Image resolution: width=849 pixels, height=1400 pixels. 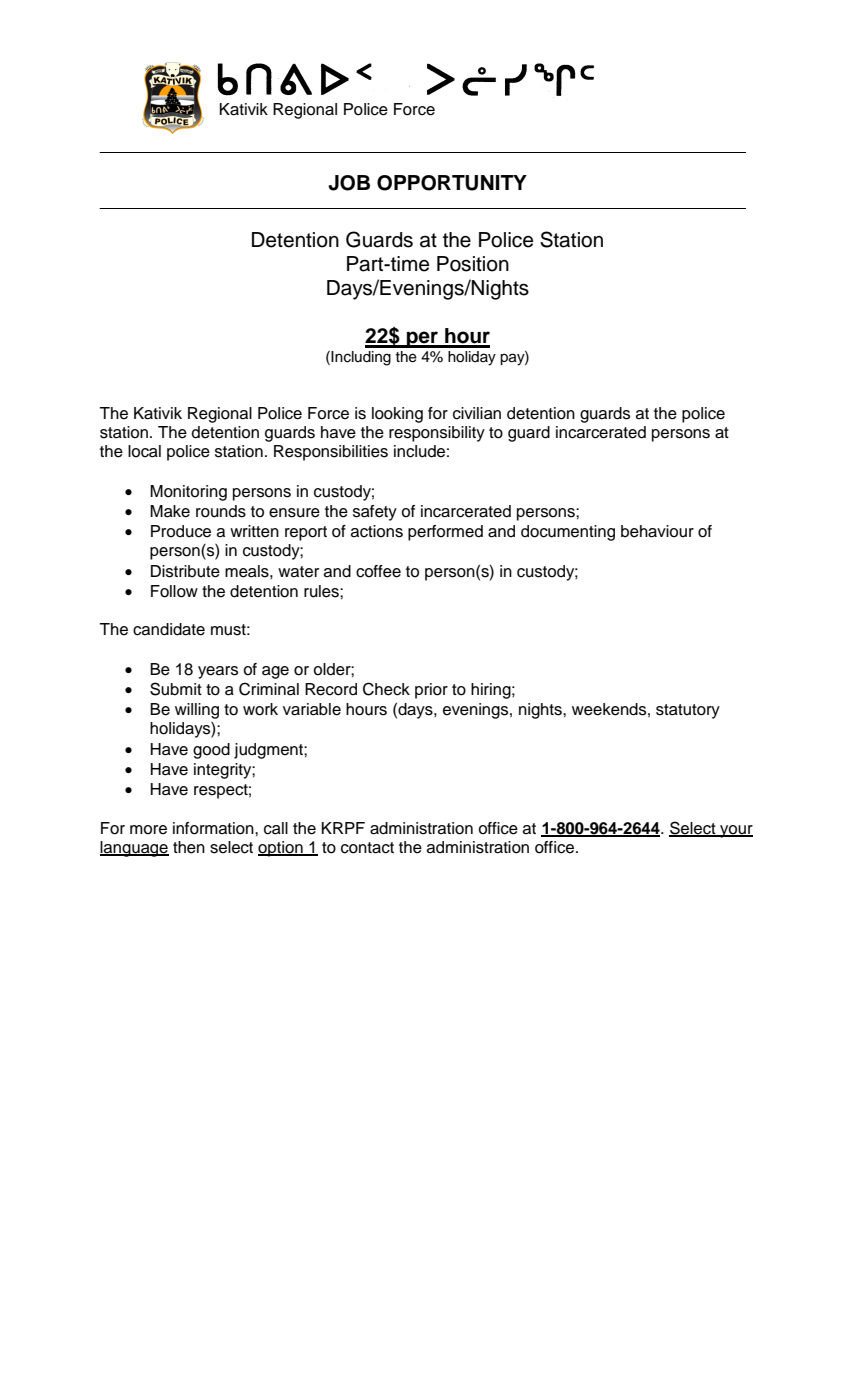 What do you see at coordinates (431, 691) in the document?
I see `prior` at bounding box center [431, 691].
